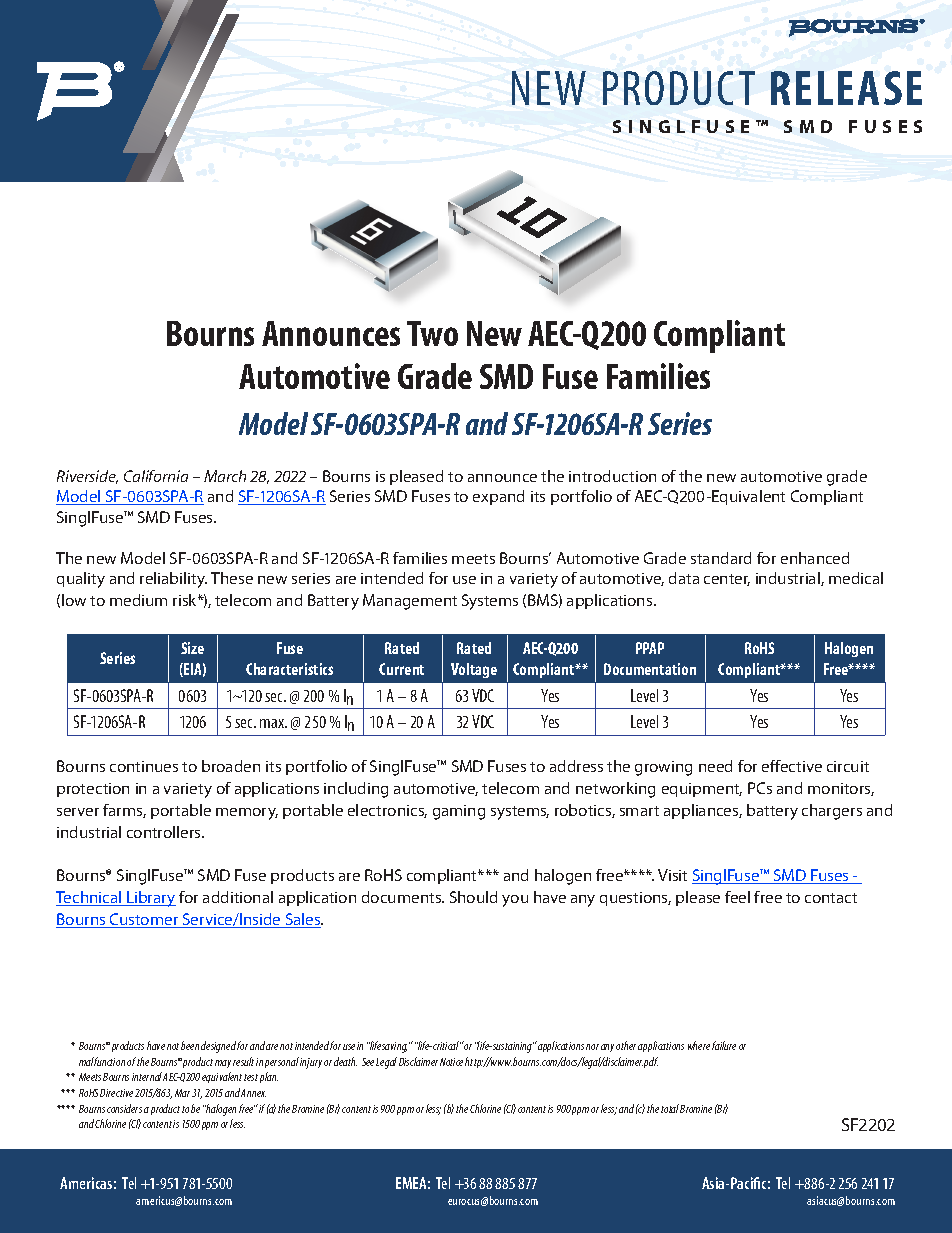 Image resolution: width=952 pixels, height=1233 pixels. I want to click on RELEASE, so click(846, 88).
